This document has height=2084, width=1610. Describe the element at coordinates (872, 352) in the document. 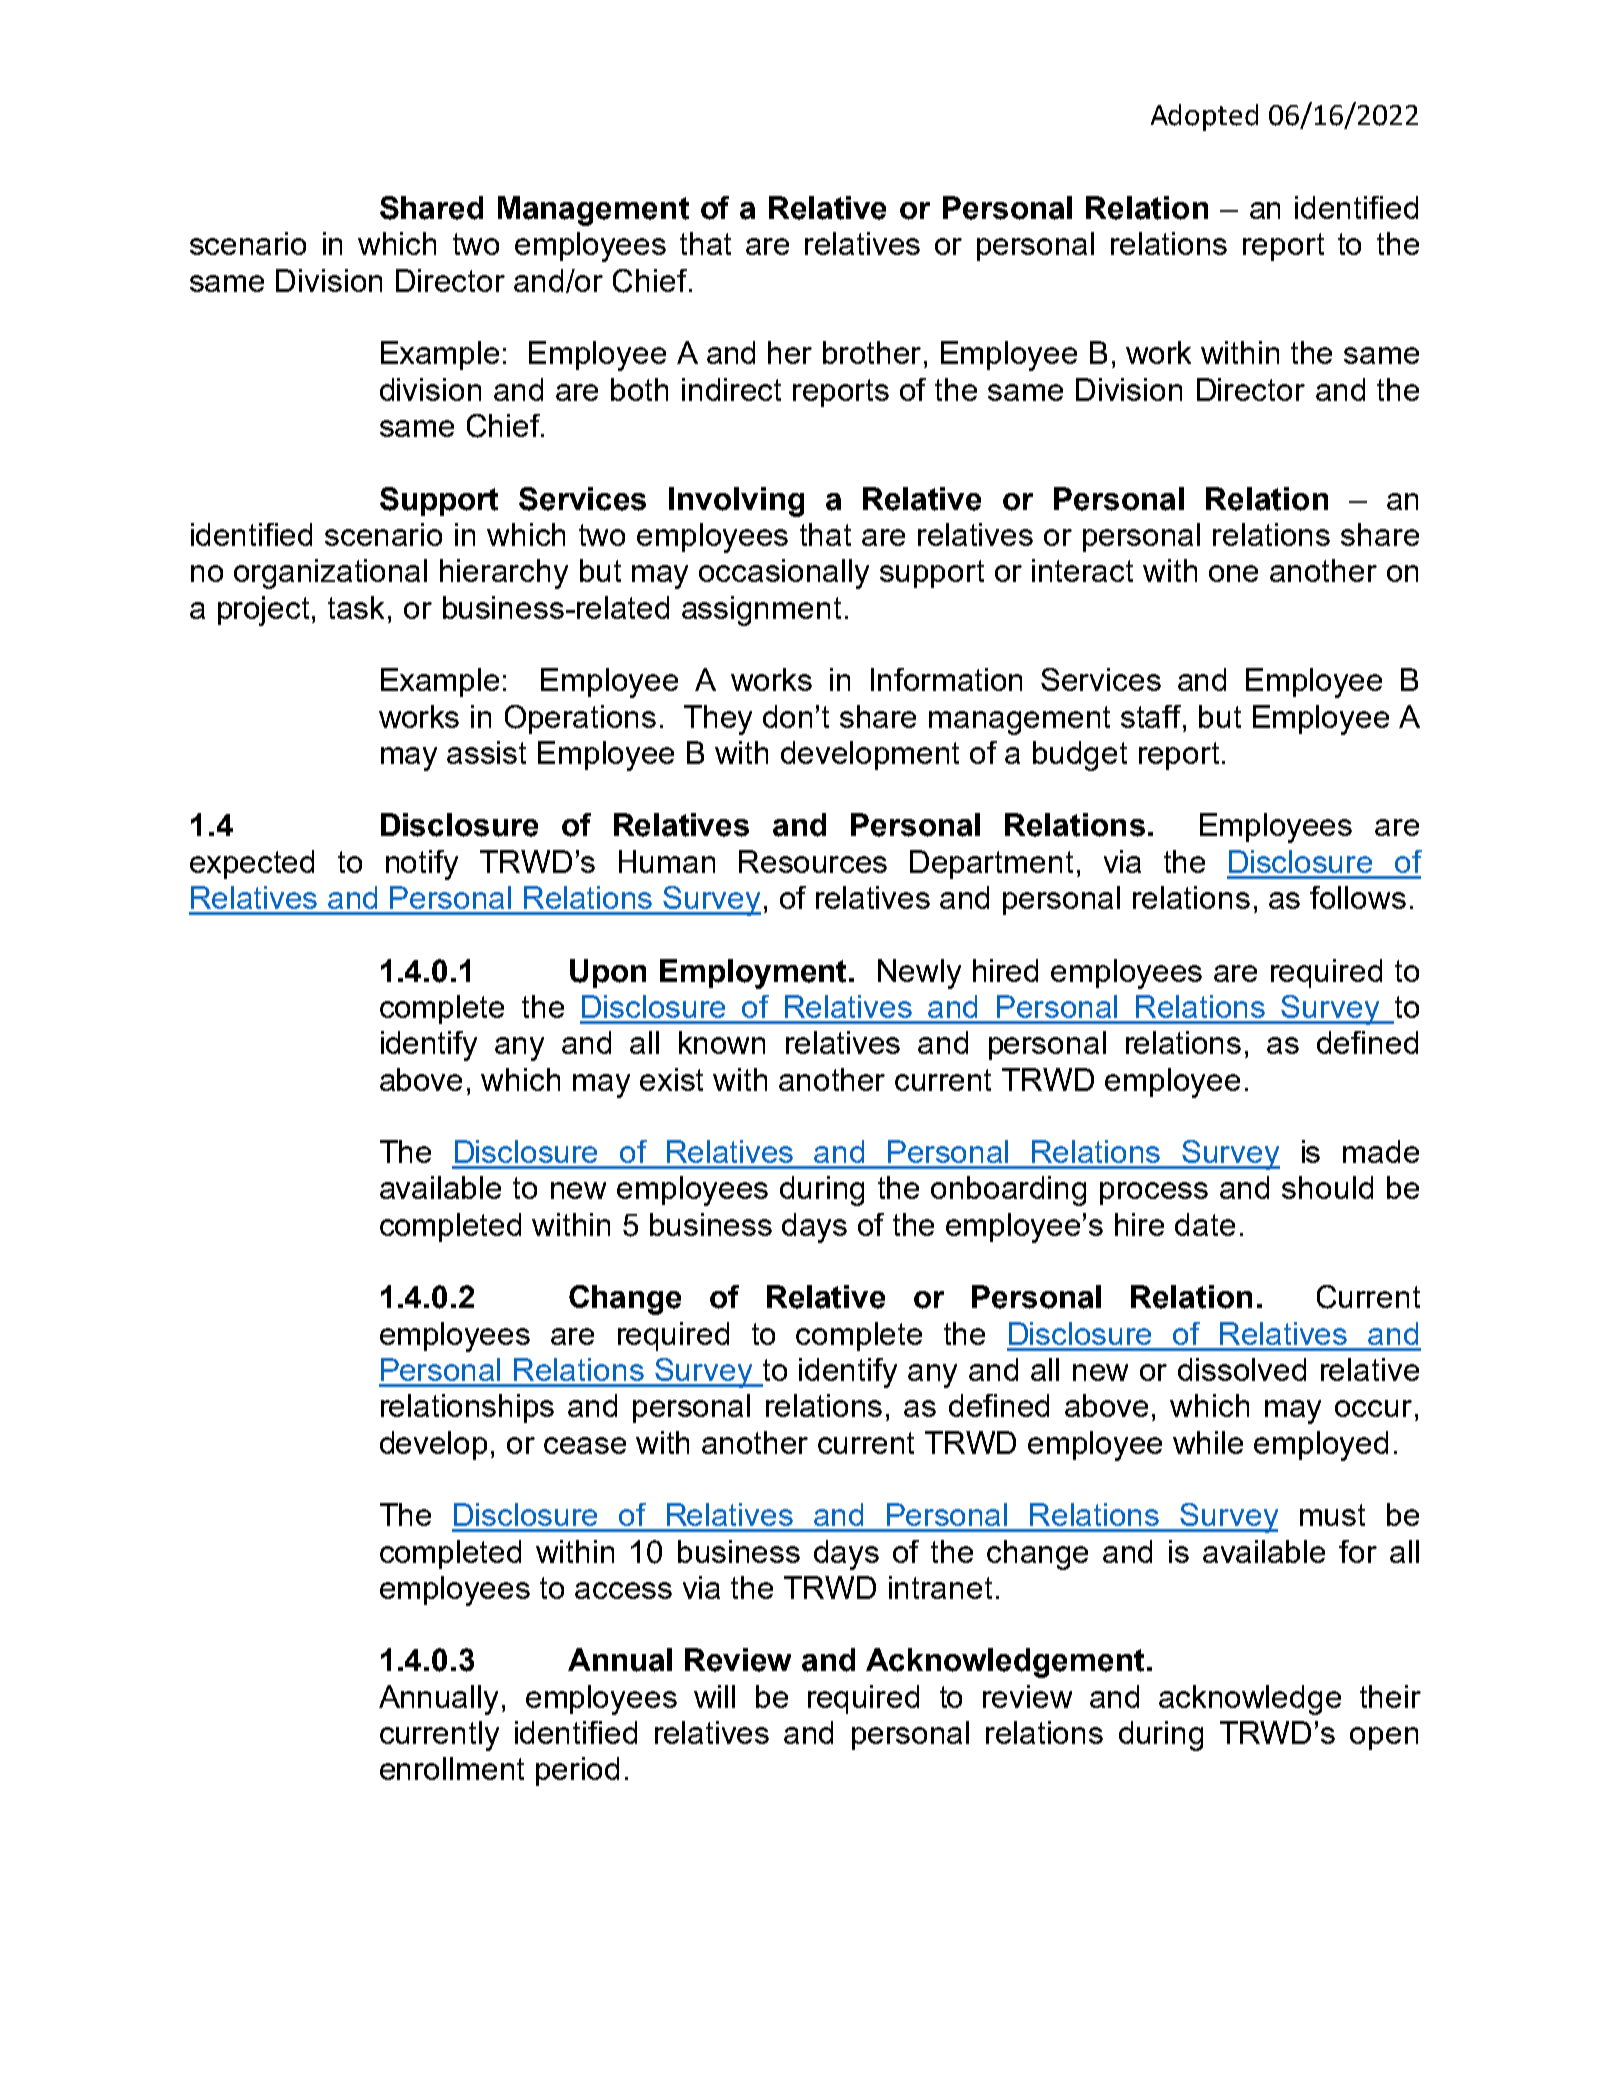

I see `brother` at that location.
